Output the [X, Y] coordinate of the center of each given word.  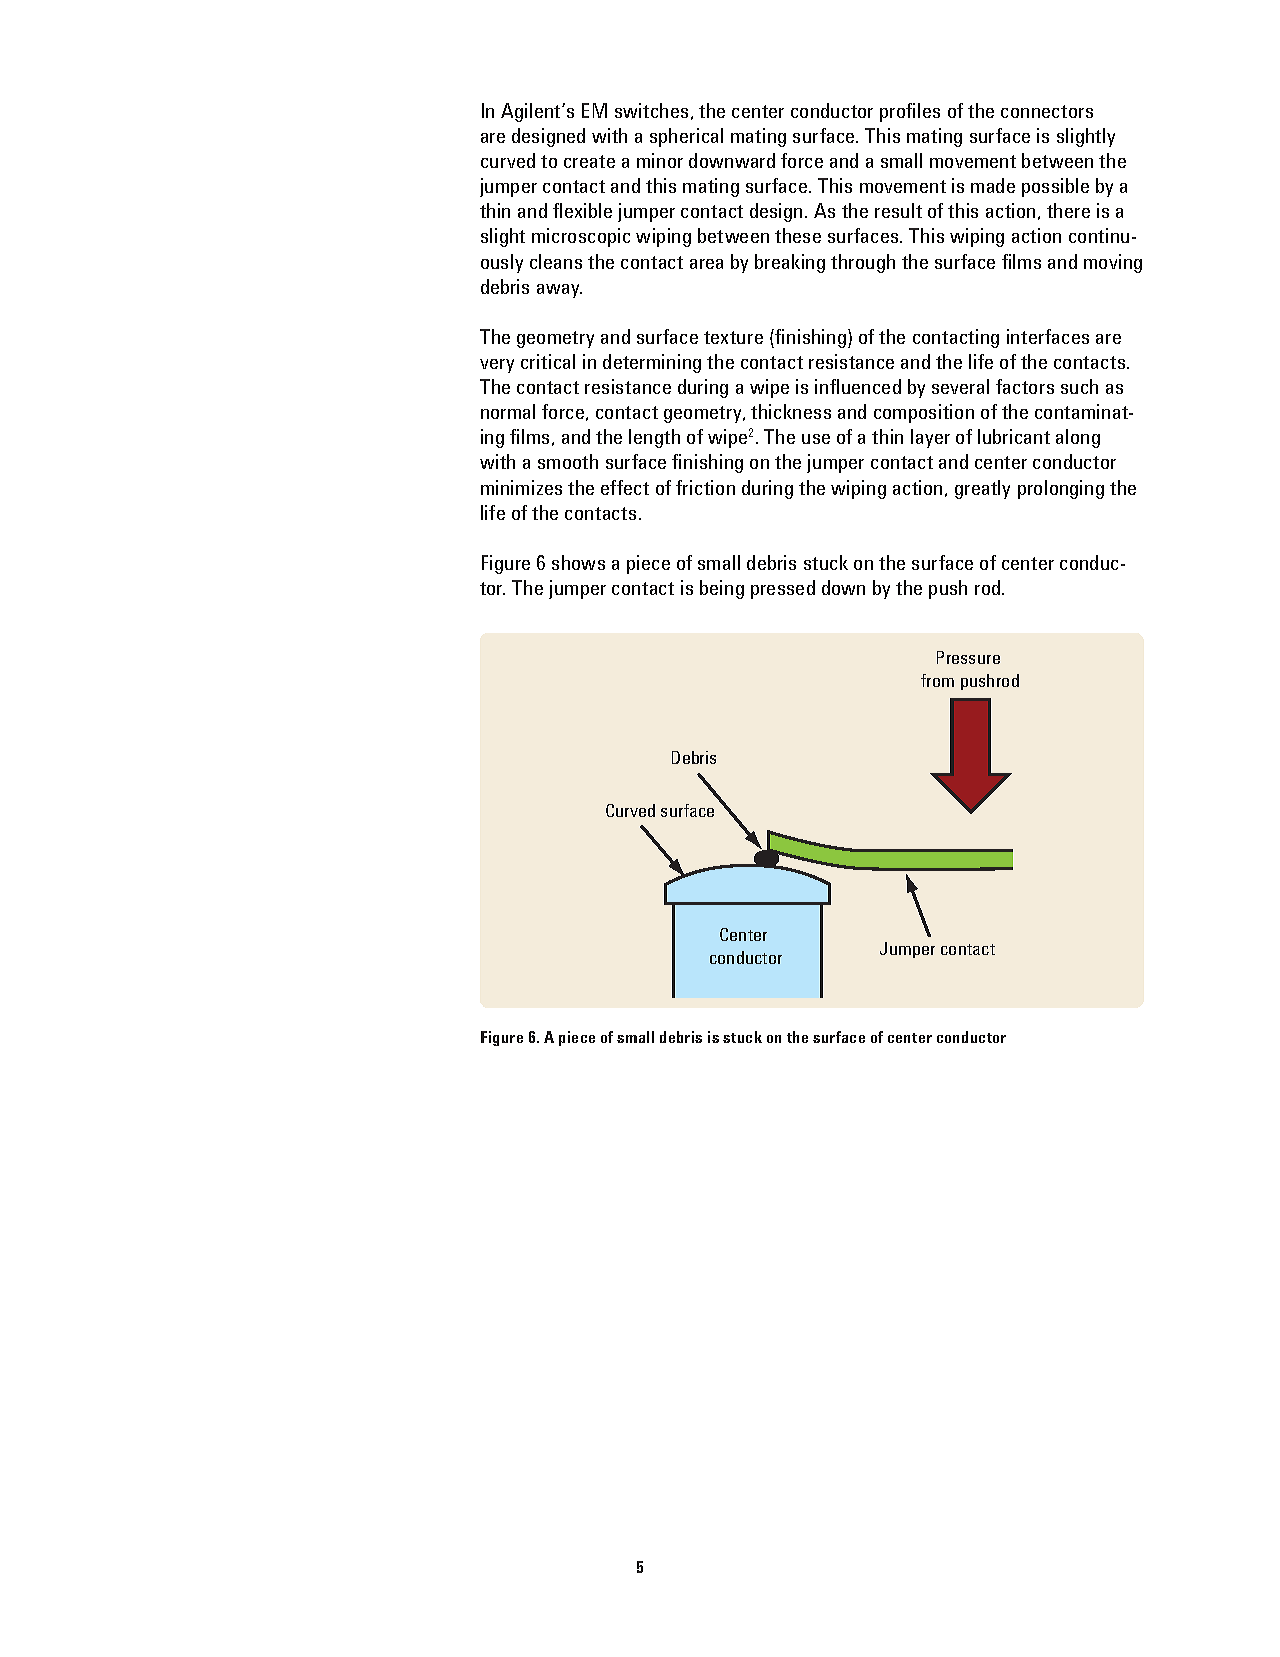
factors [1025, 386]
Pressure [968, 657]
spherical [686, 137]
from [937, 680]
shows [578, 562]
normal [508, 411]
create [589, 161]
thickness [791, 411]
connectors [1047, 111]
